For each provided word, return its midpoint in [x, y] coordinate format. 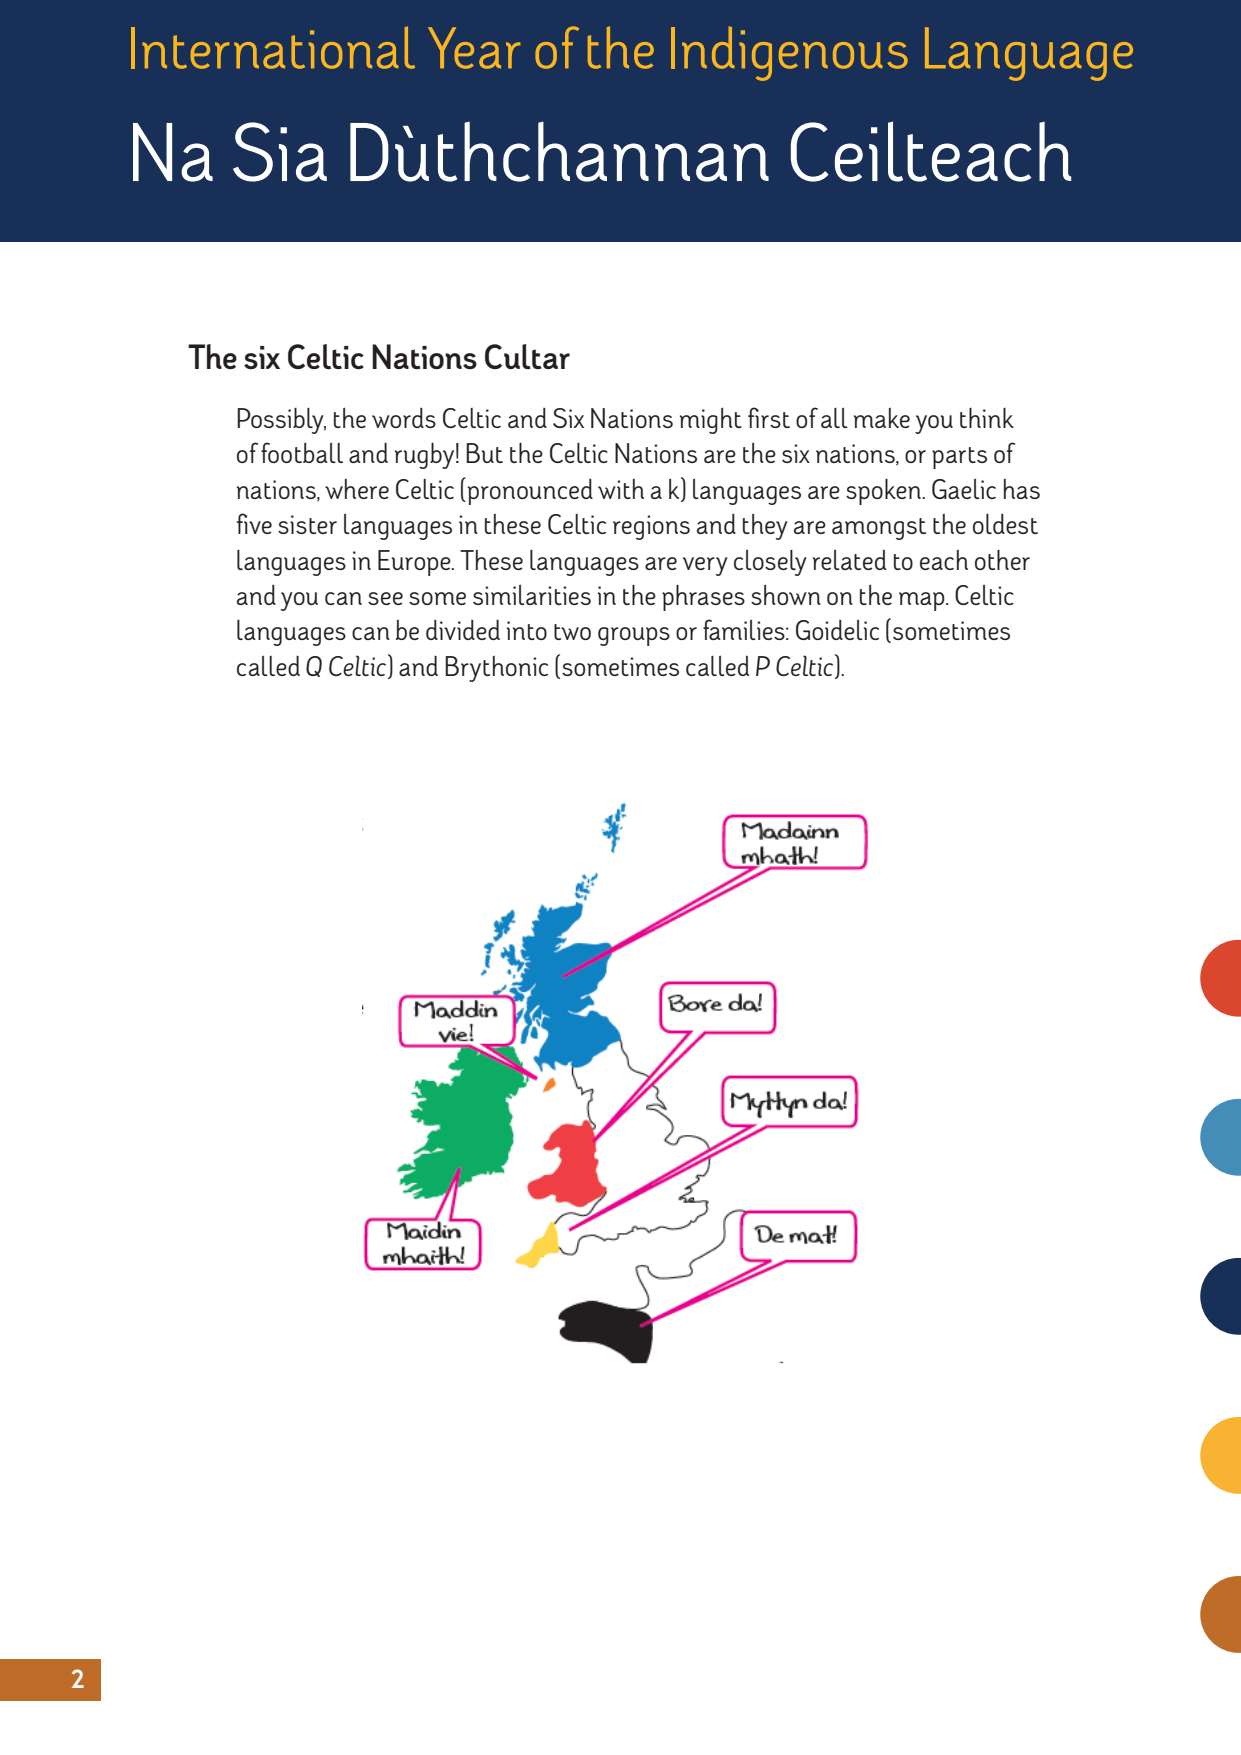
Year [474, 48]
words [404, 418]
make [882, 418]
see [385, 598]
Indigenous [789, 53]
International [273, 47]
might [711, 421]
